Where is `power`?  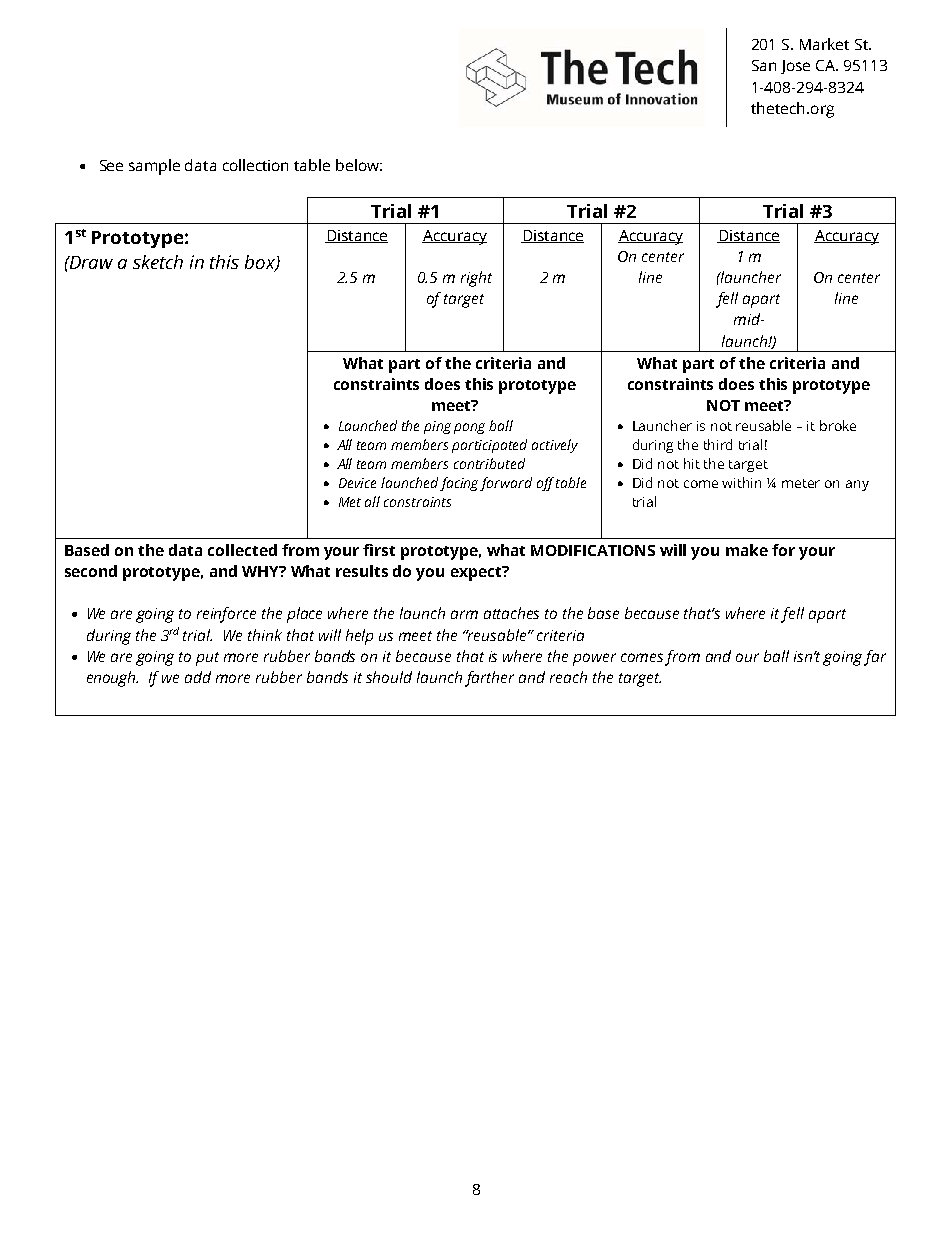 power is located at coordinates (594, 659).
